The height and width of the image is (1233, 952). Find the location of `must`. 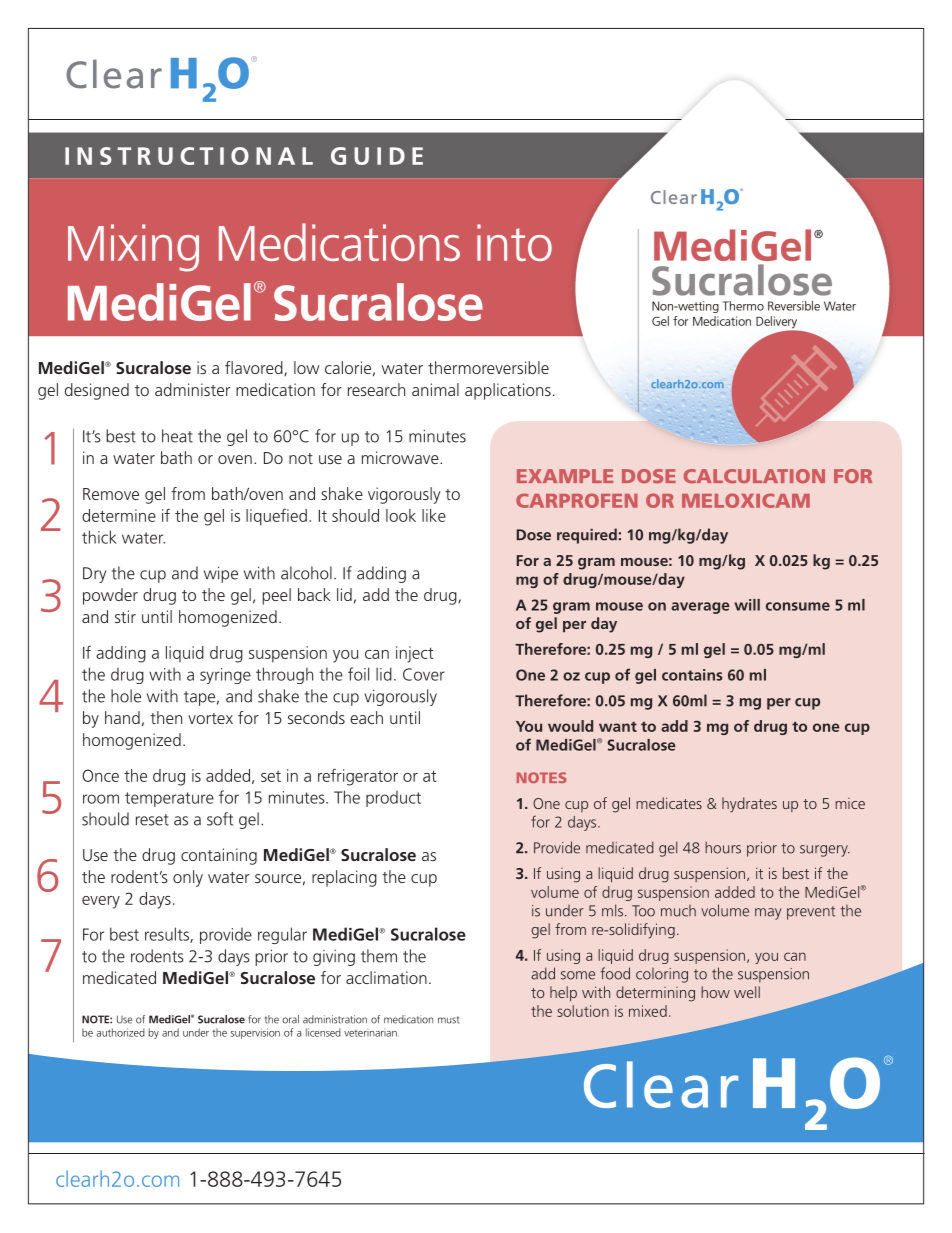

must is located at coordinates (448, 1020).
